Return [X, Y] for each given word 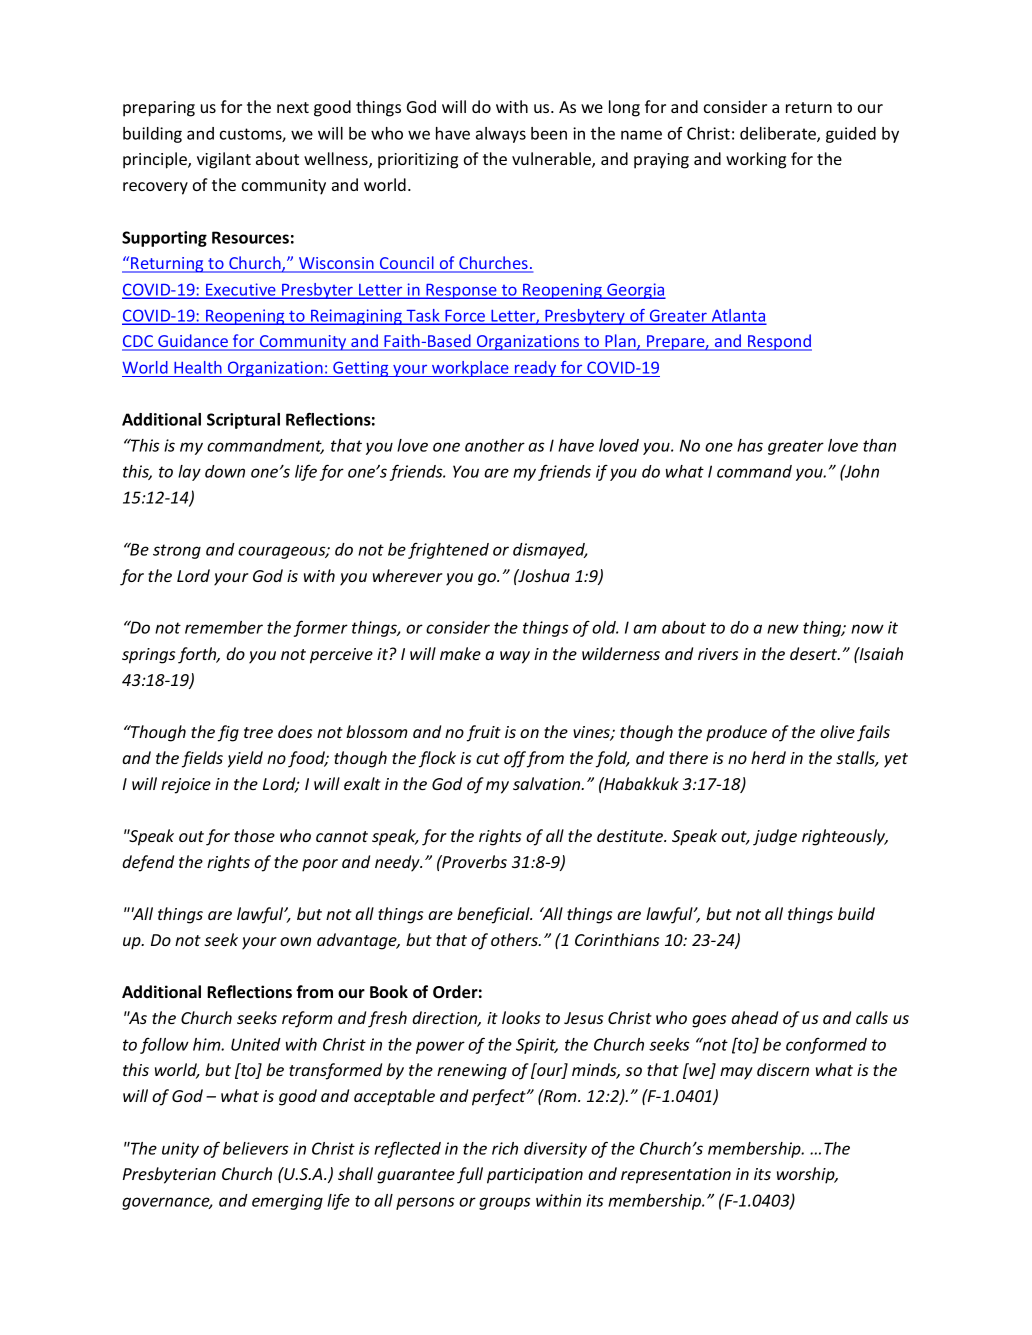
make [460, 653]
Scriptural [243, 421]
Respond [779, 342]
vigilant [224, 160]
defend [148, 863]
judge [775, 837]
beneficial [494, 915]
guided [851, 135]
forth [198, 655]
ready [536, 369]
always [501, 135]
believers [256, 1148]
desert [815, 653]
